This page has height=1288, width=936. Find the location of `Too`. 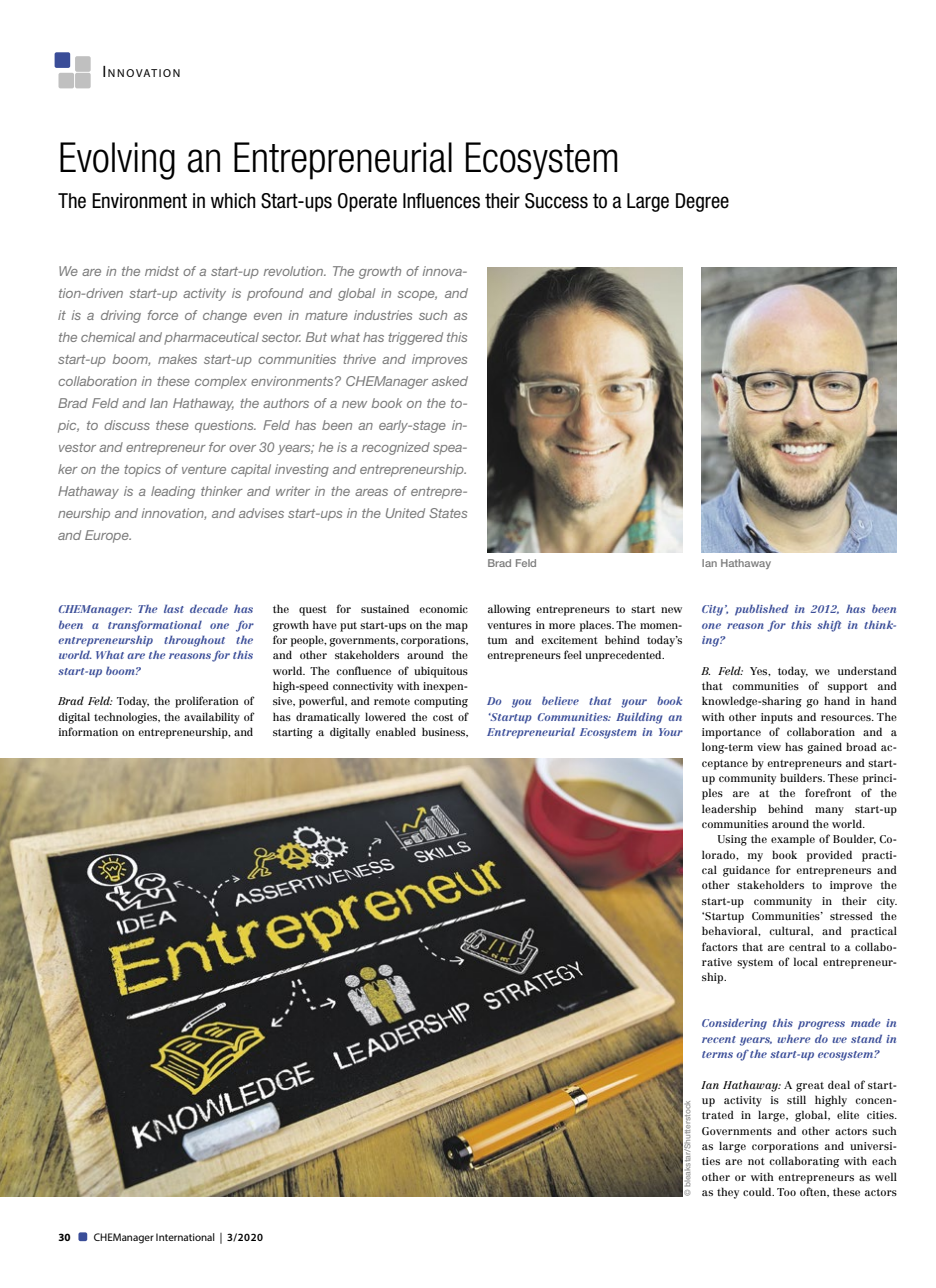

Too is located at coordinates (786, 1192).
